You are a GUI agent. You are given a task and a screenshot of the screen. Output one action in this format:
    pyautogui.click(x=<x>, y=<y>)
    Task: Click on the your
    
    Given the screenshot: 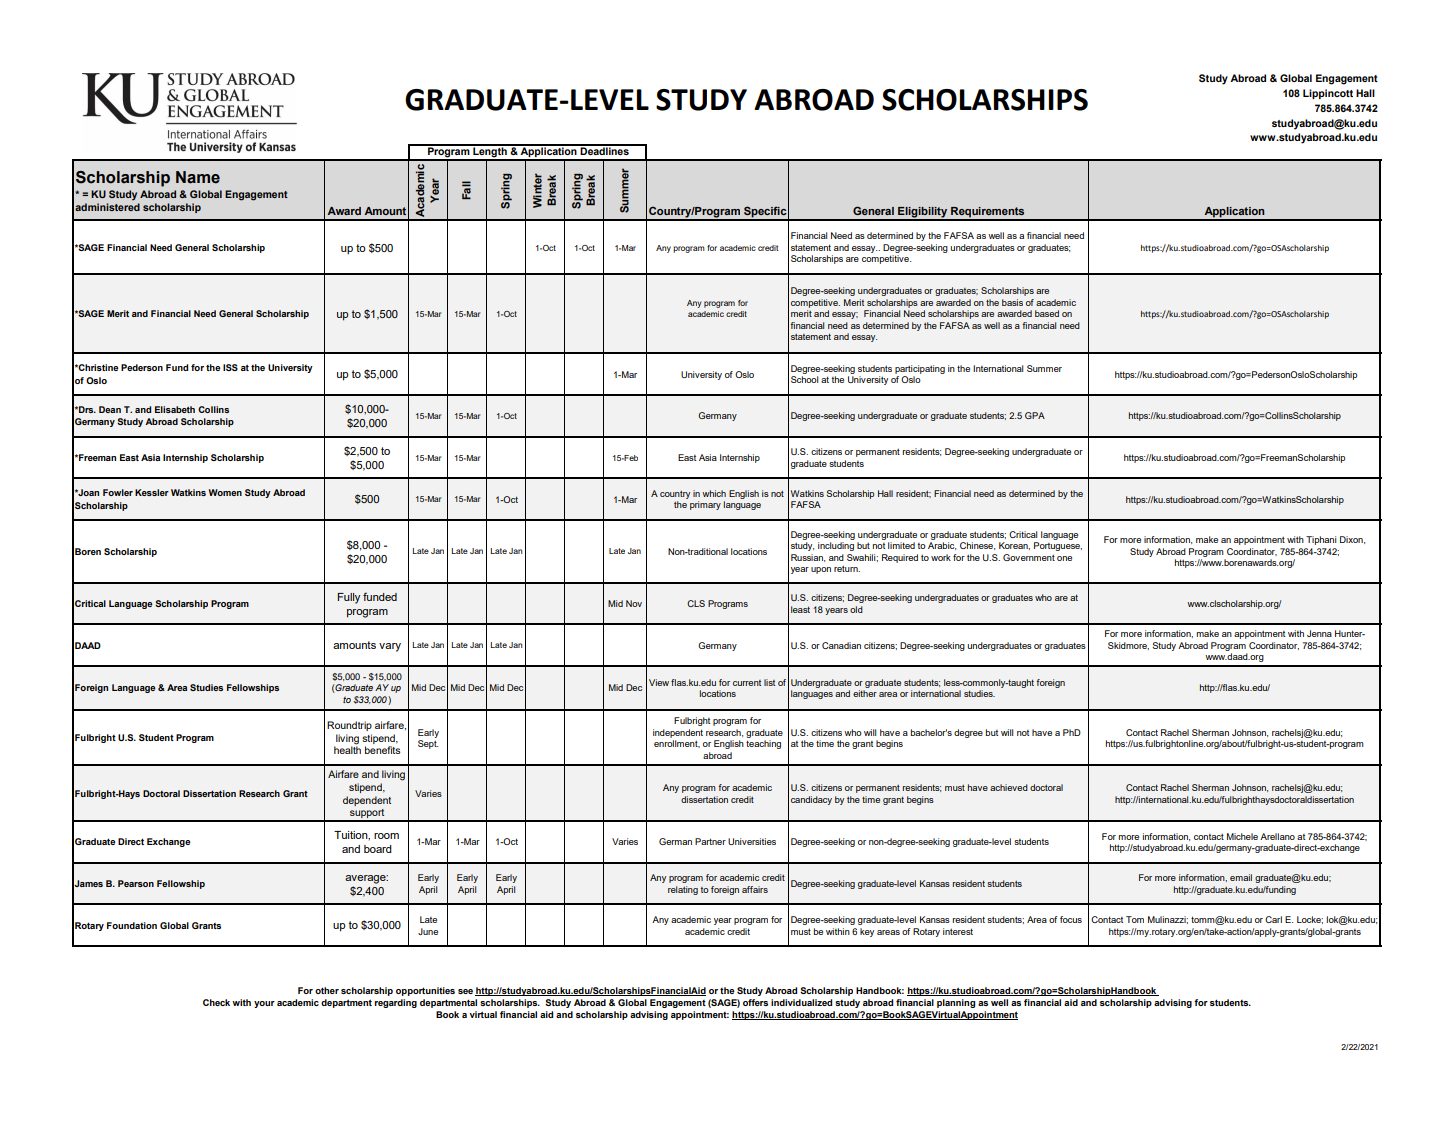 What is the action you would take?
    pyautogui.click(x=264, y=1004)
